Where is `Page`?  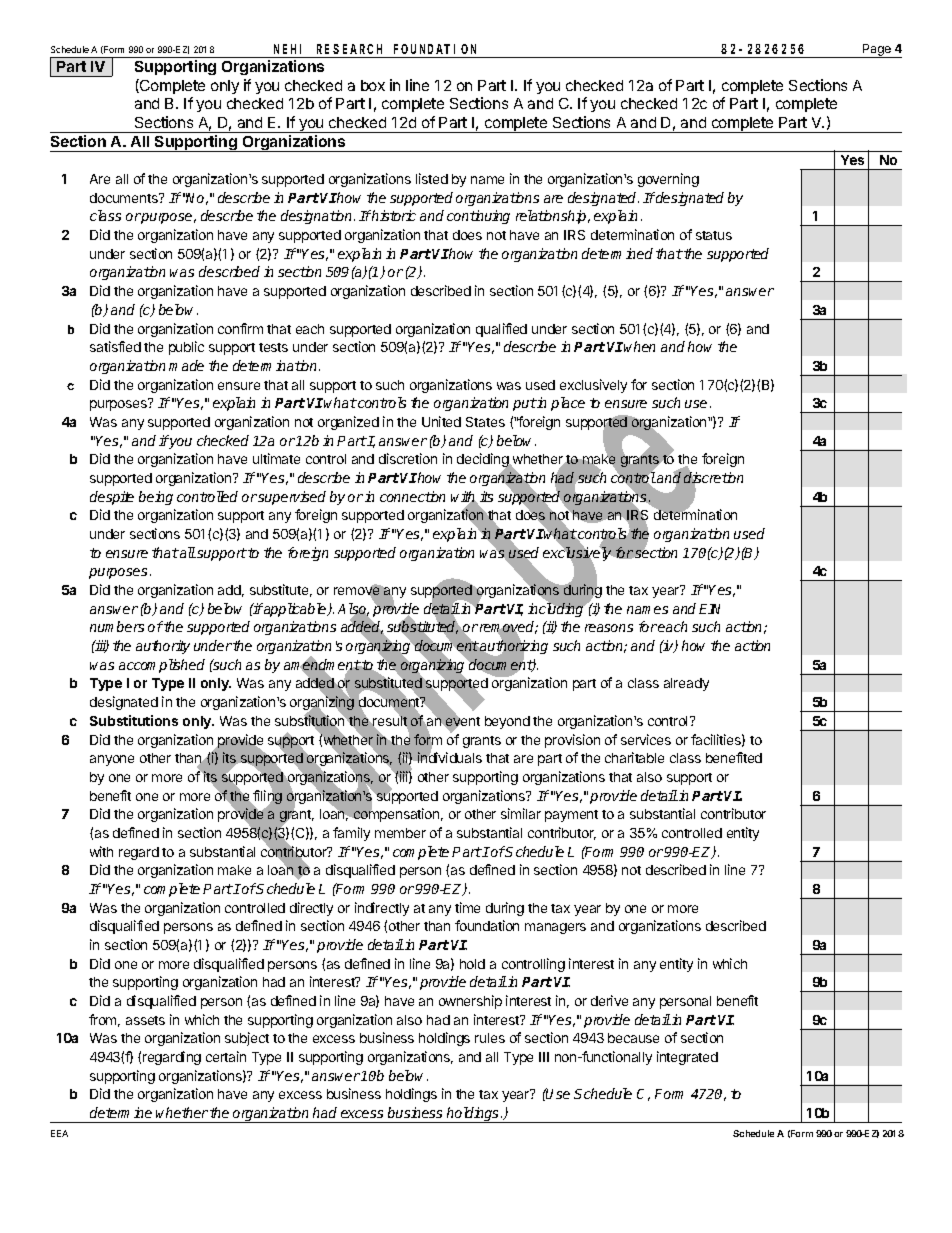 Page is located at coordinates (877, 51).
